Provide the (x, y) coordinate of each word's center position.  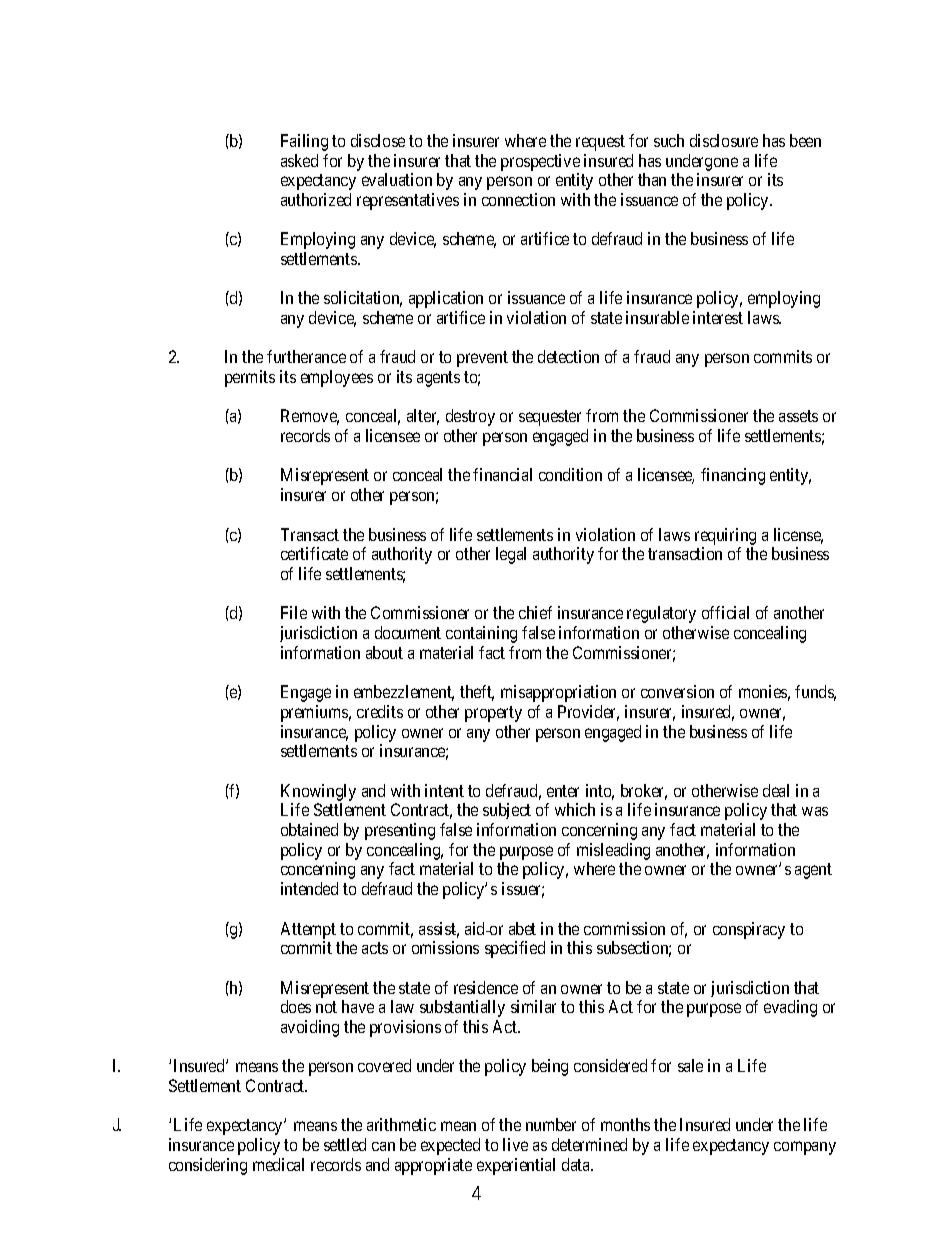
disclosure (724, 140)
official (725, 612)
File (294, 612)
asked (299, 160)
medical (278, 1164)
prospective (540, 162)
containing (481, 634)
